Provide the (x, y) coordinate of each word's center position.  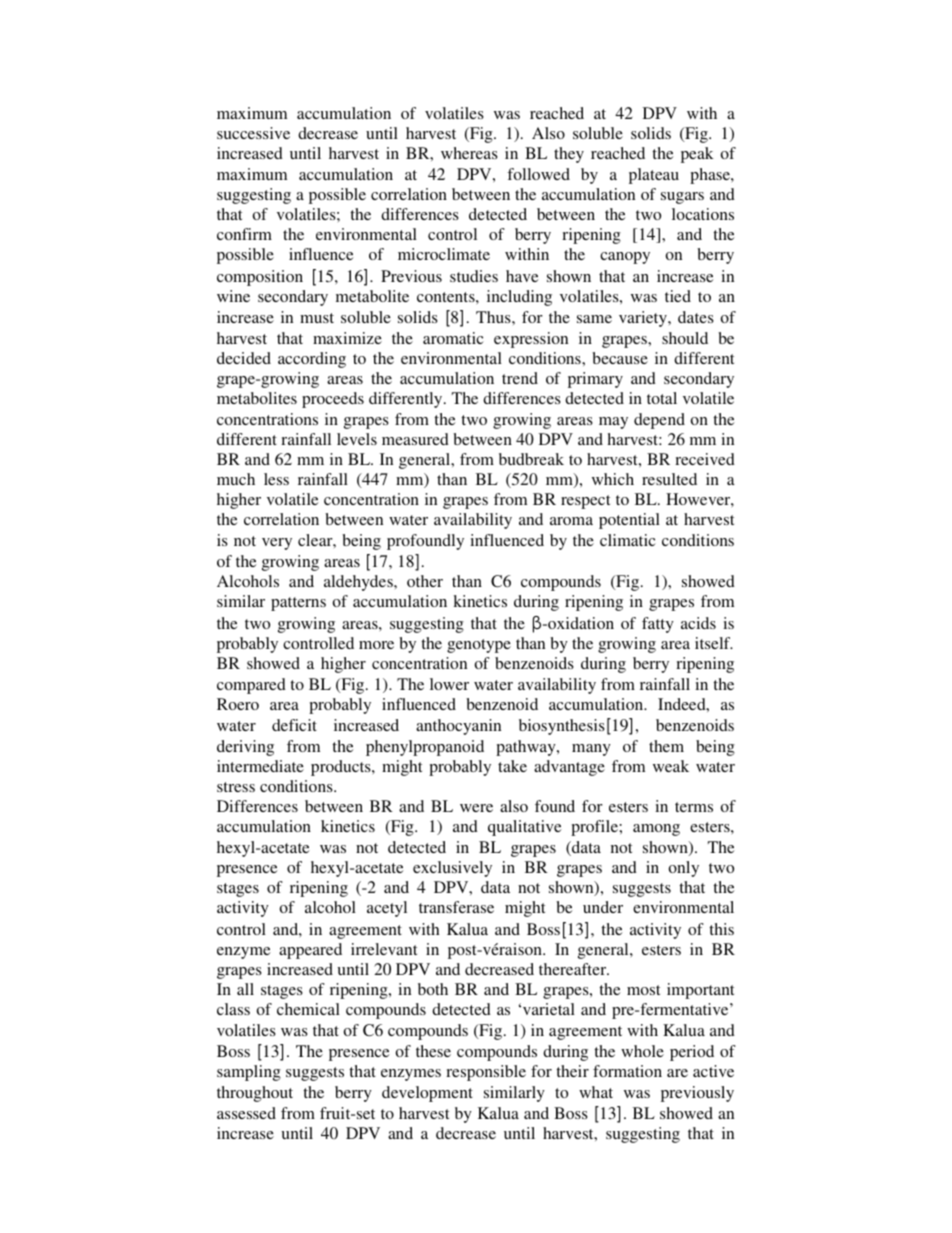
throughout (255, 1094)
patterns (298, 604)
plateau (654, 176)
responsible (486, 1073)
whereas (469, 153)
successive (253, 133)
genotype (479, 646)
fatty (658, 625)
